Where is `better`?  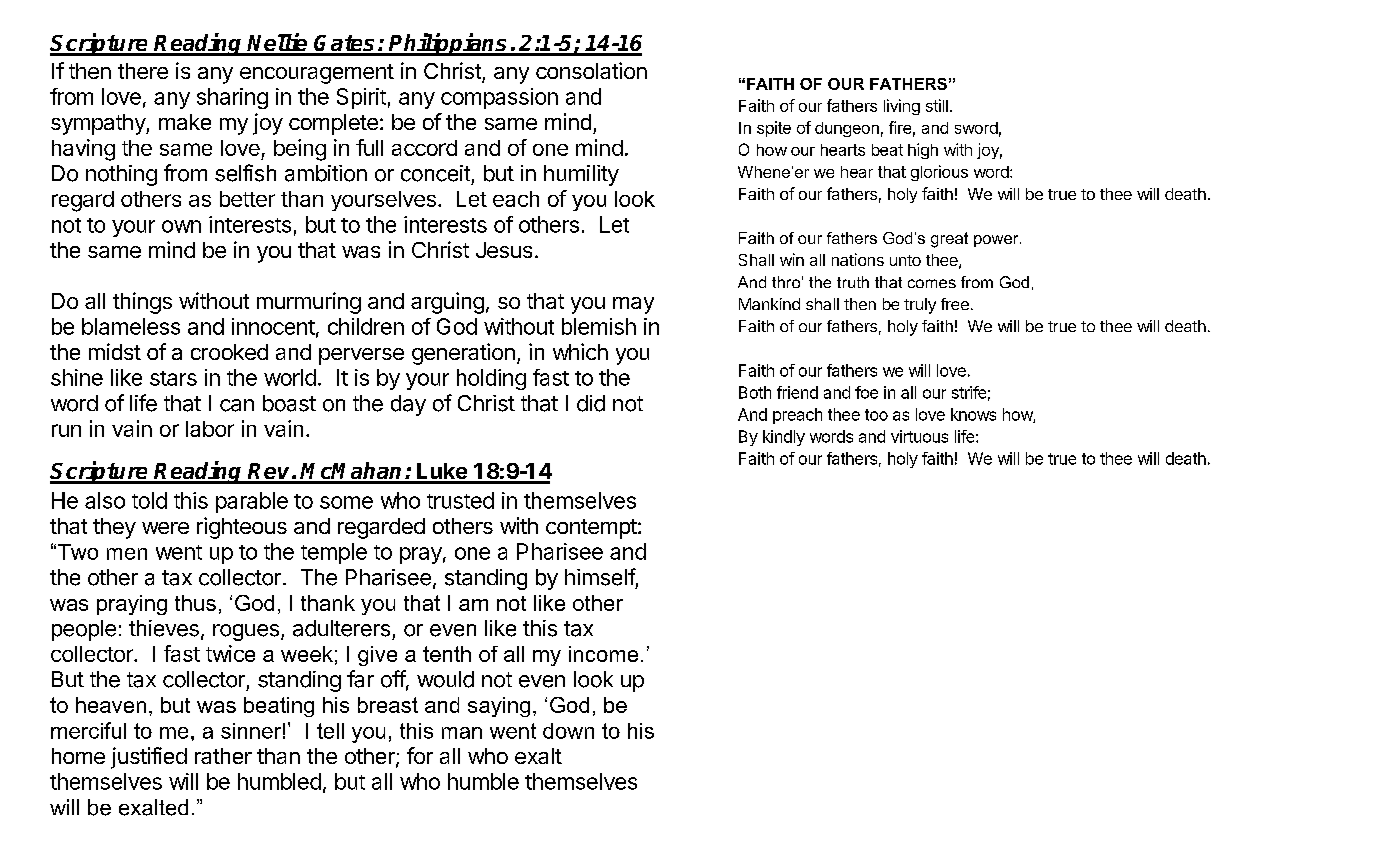 better is located at coordinates (247, 199).
